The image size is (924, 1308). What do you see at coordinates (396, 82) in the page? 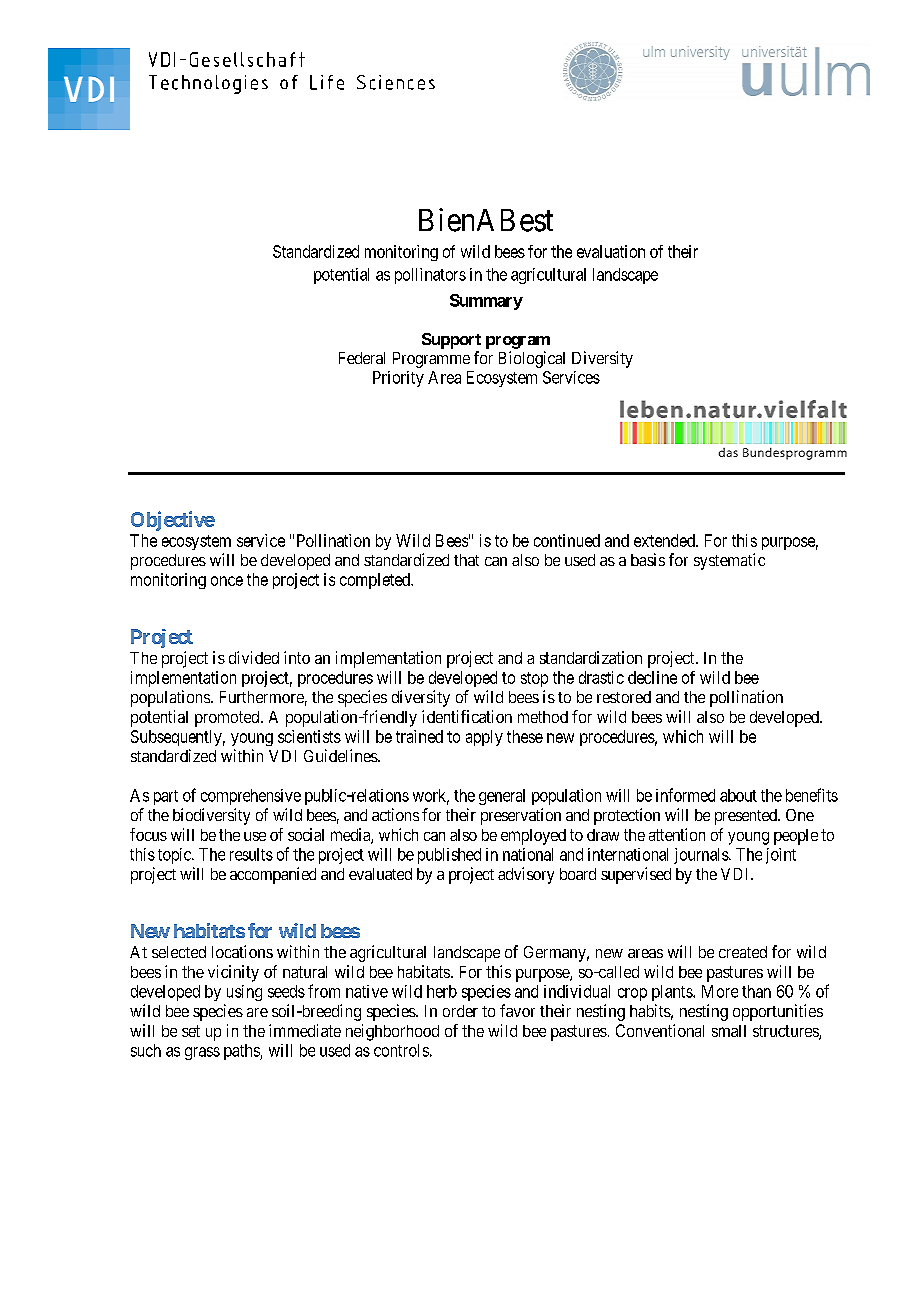
I see `Sciences` at bounding box center [396, 82].
